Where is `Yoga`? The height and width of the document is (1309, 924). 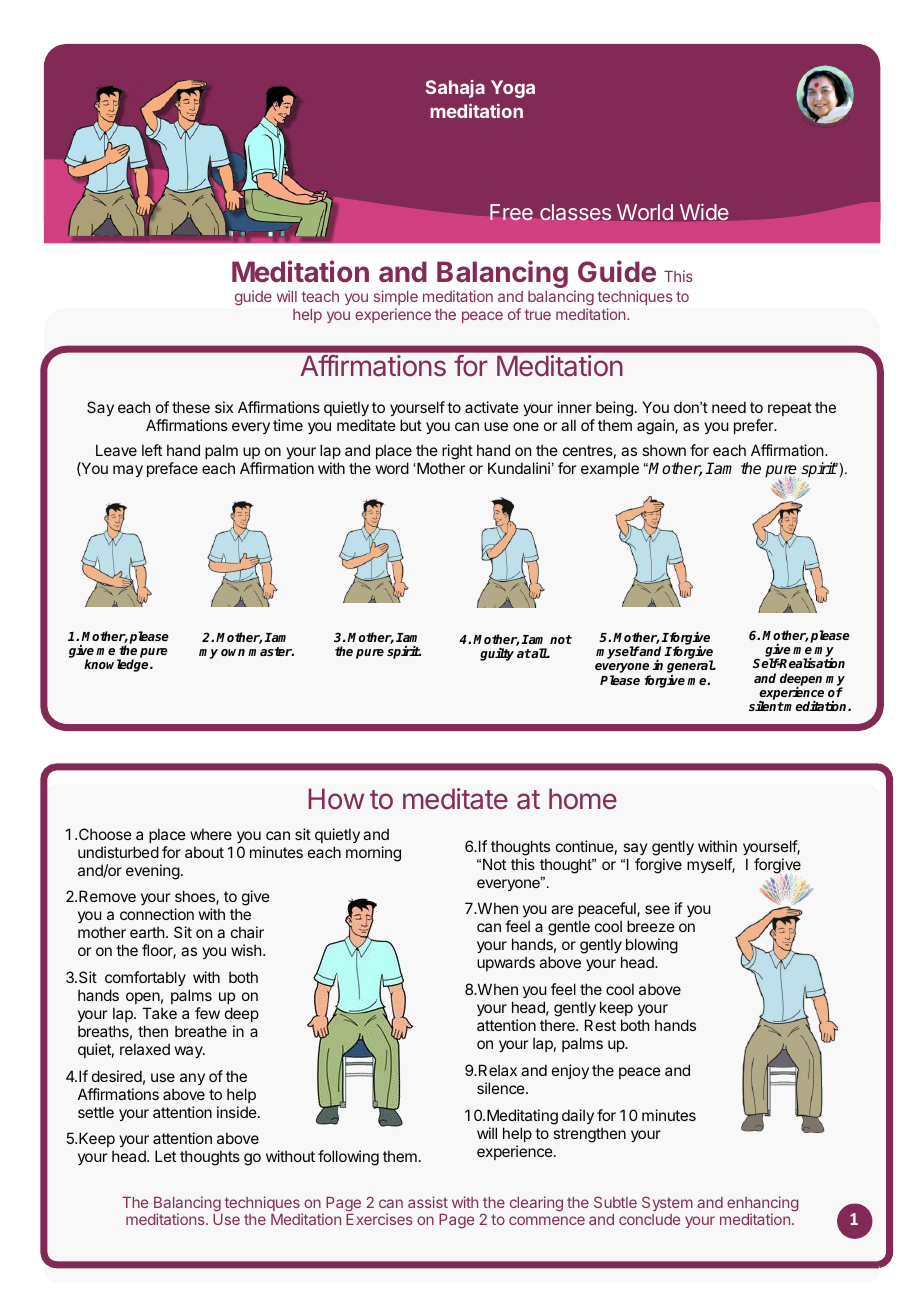 Yoga is located at coordinates (513, 89).
